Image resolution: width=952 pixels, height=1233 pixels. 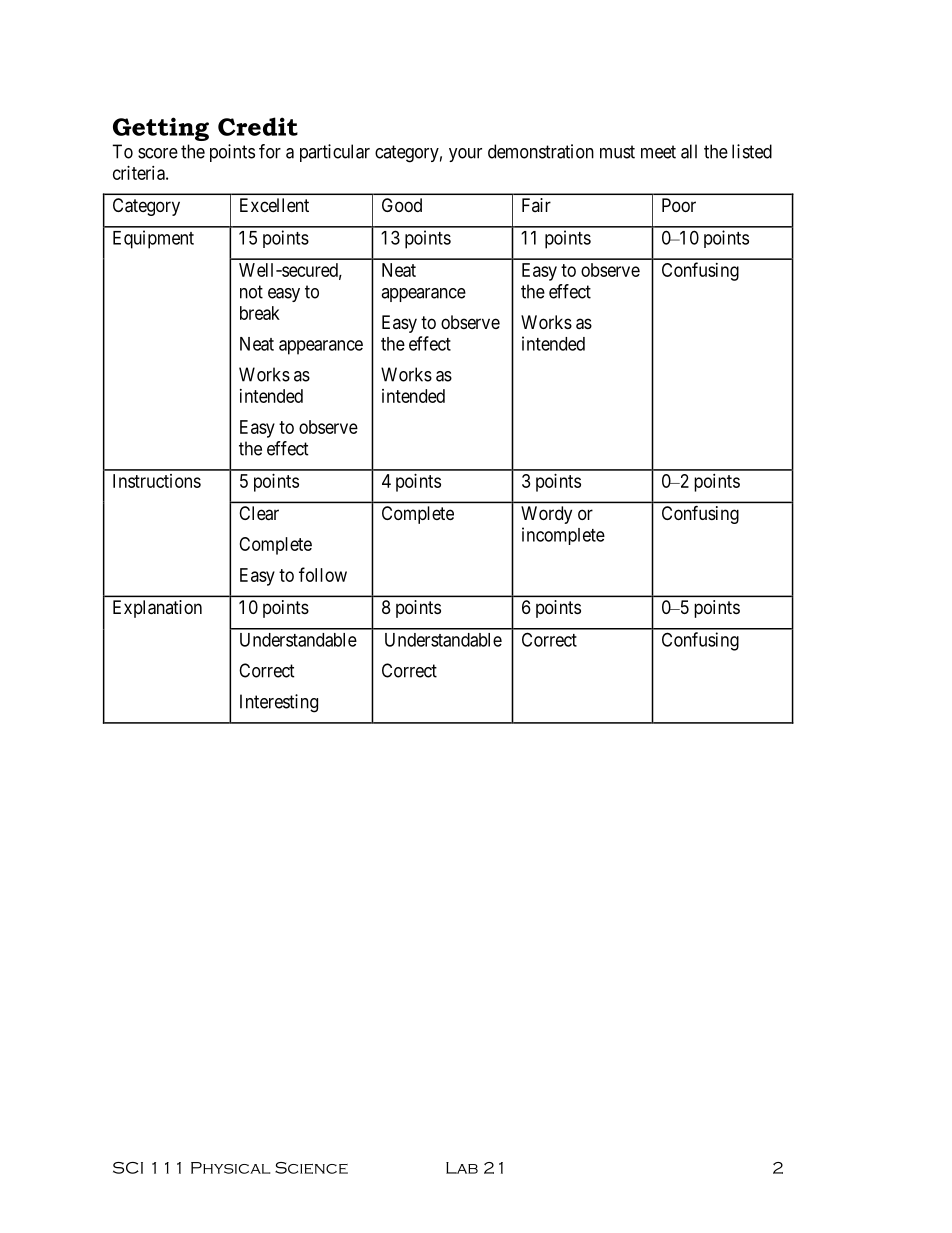 I want to click on all, so click(x=689, y=151).
